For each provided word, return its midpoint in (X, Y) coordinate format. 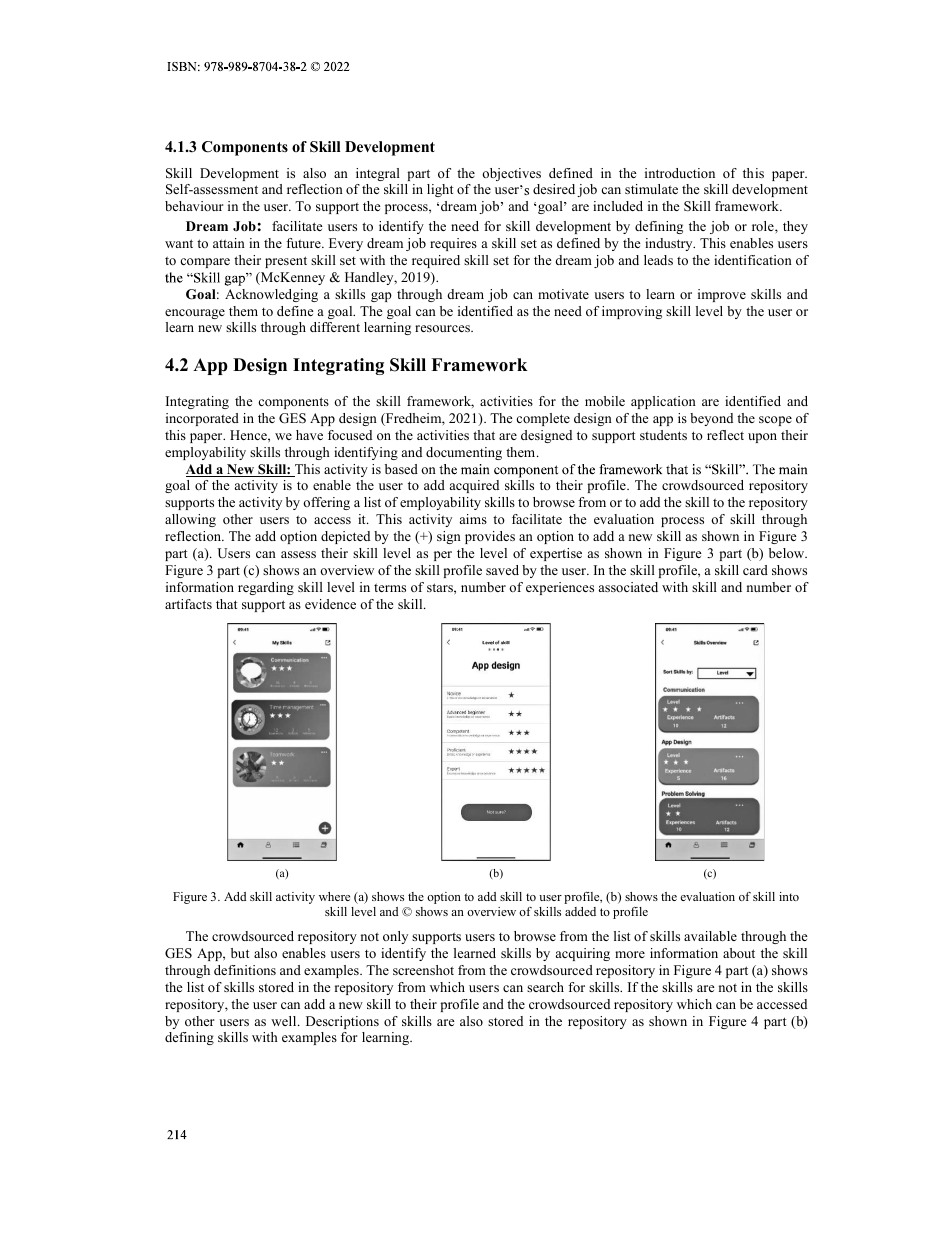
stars (441, 587)
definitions (245, 970)
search (545, 987)
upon (762, 438)
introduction (680, 173)
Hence (249, 435)
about (739, 953)
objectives (511, 174)
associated (628, 587)
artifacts (188, 604)
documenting (464, 453)
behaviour (194, 206)
